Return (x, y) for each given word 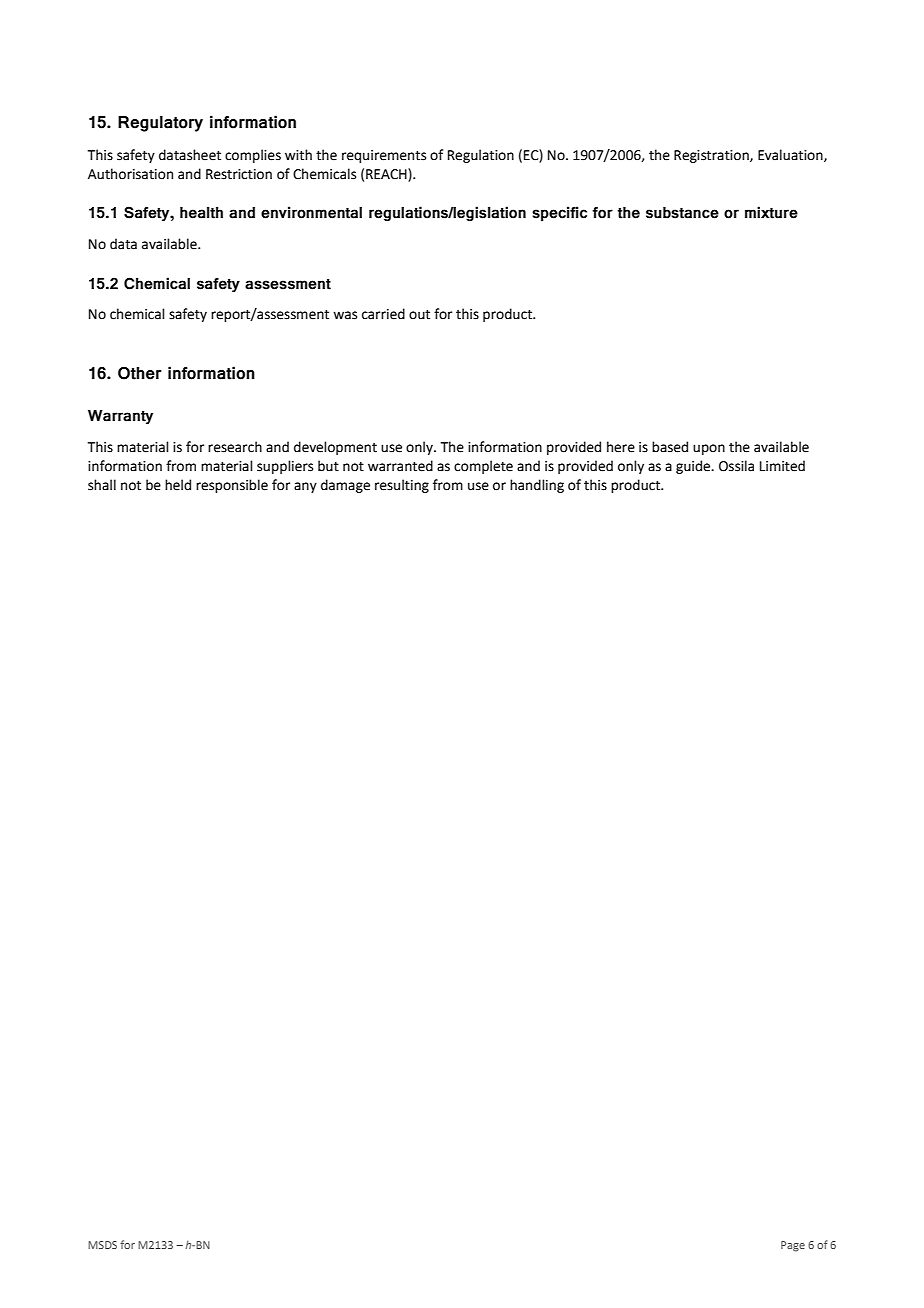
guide (694, 467)
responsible (232, 486)
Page (793, 1246)
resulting (402, 486)
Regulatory (160, 124)
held (178, 485)
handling (537, 486)
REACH (387, 174)
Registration (712, 156)
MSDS (102, 1245)
